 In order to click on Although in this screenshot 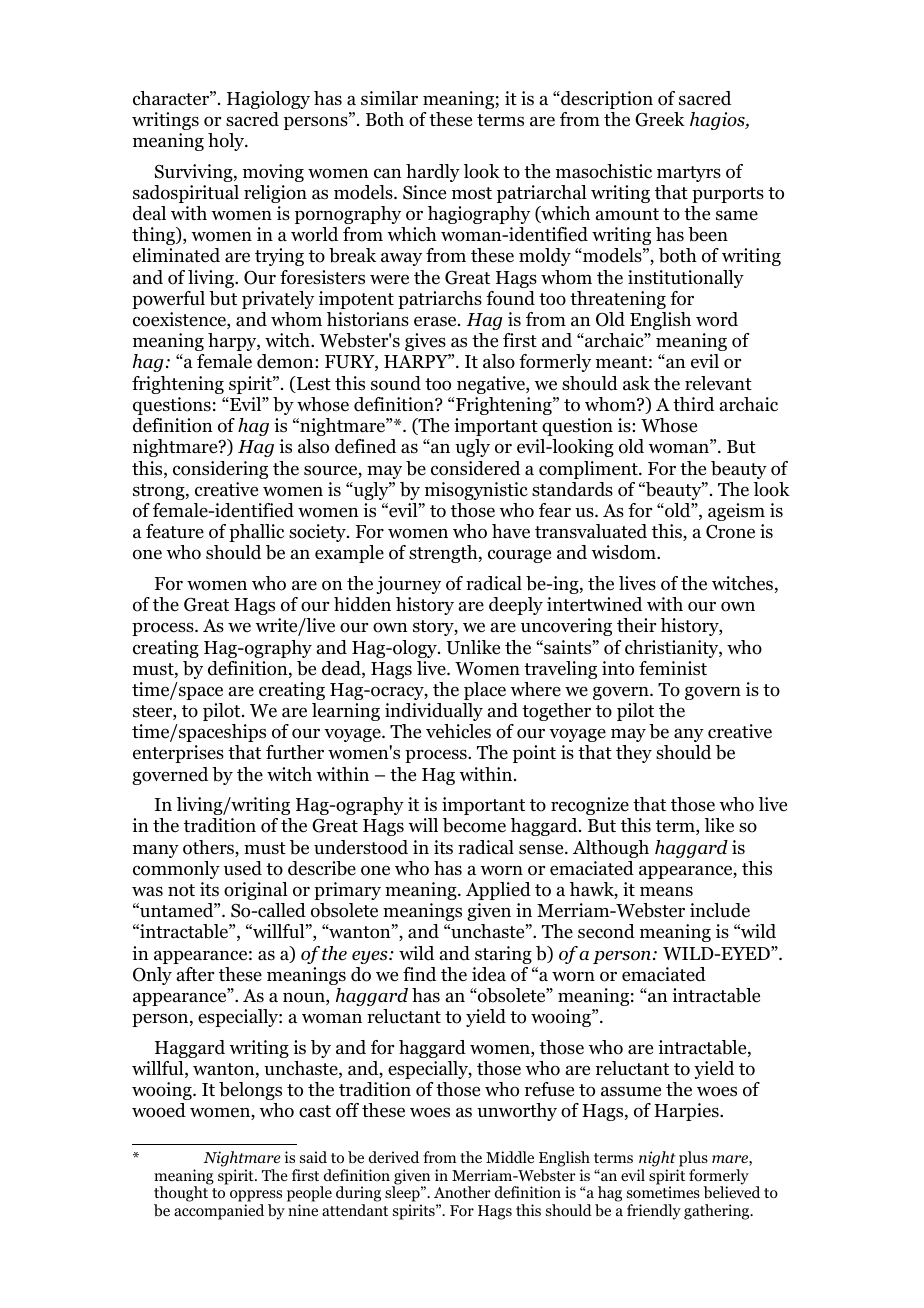, I will do `click(611, 849)`.
